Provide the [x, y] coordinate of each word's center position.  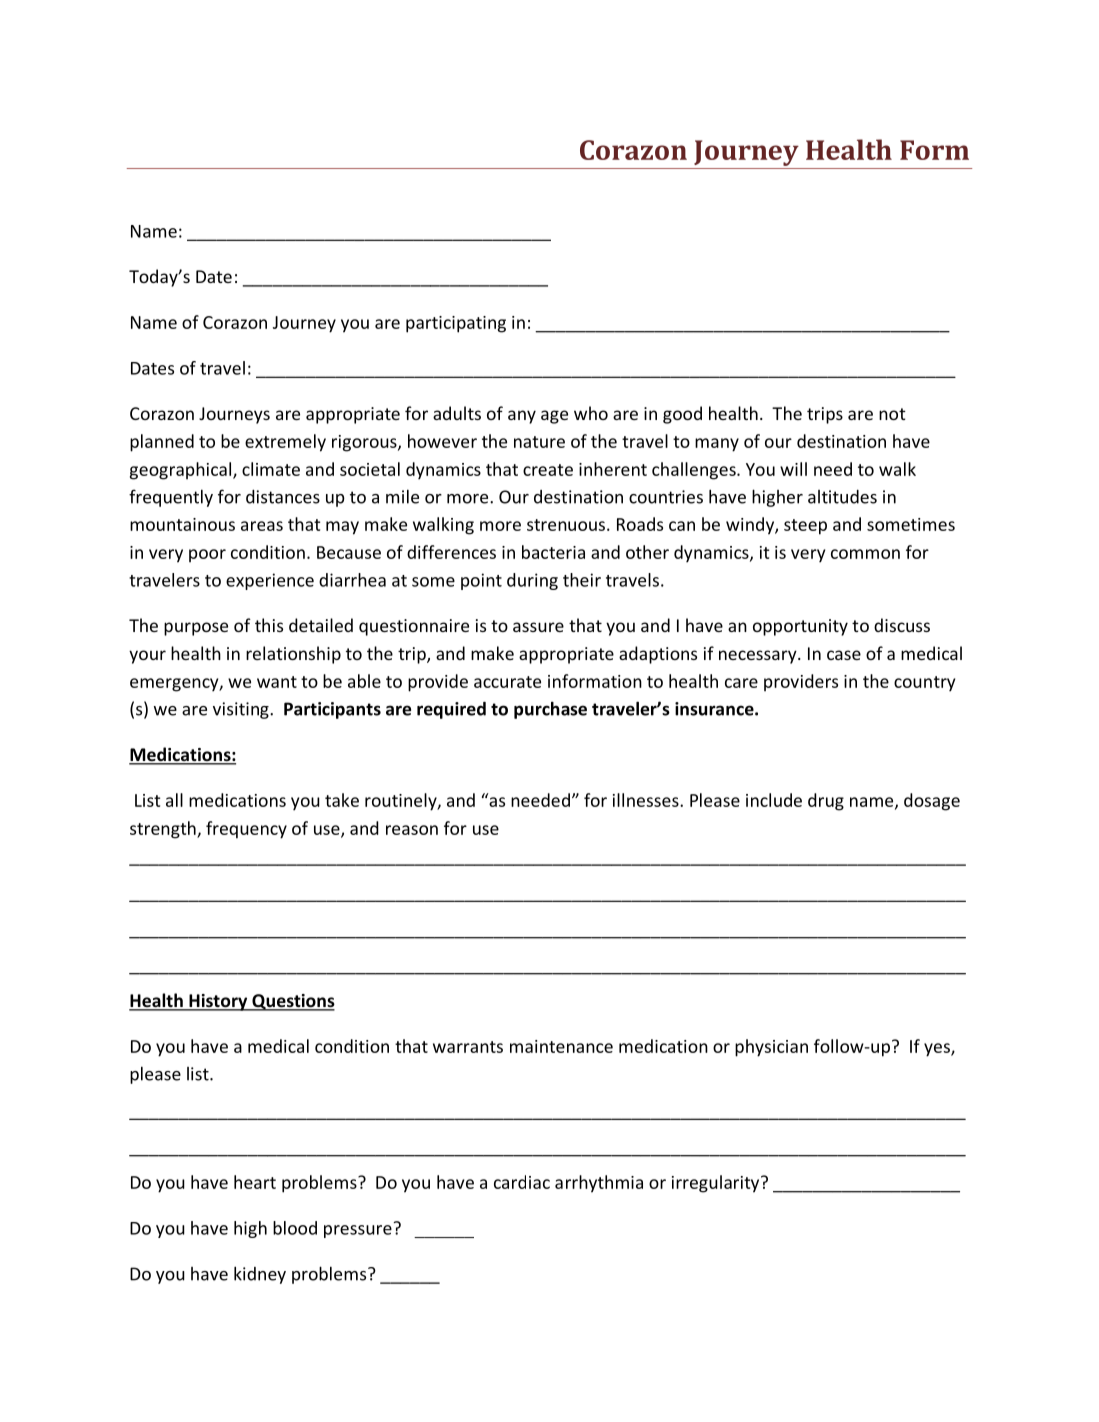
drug [826, 802]
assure [538, 627]
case [844, 655]
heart [255, 1182]
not [892, 414]
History [218, 1002]
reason [412, 830]
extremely [285, 443]
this [269, 625]
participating [456, 324]
